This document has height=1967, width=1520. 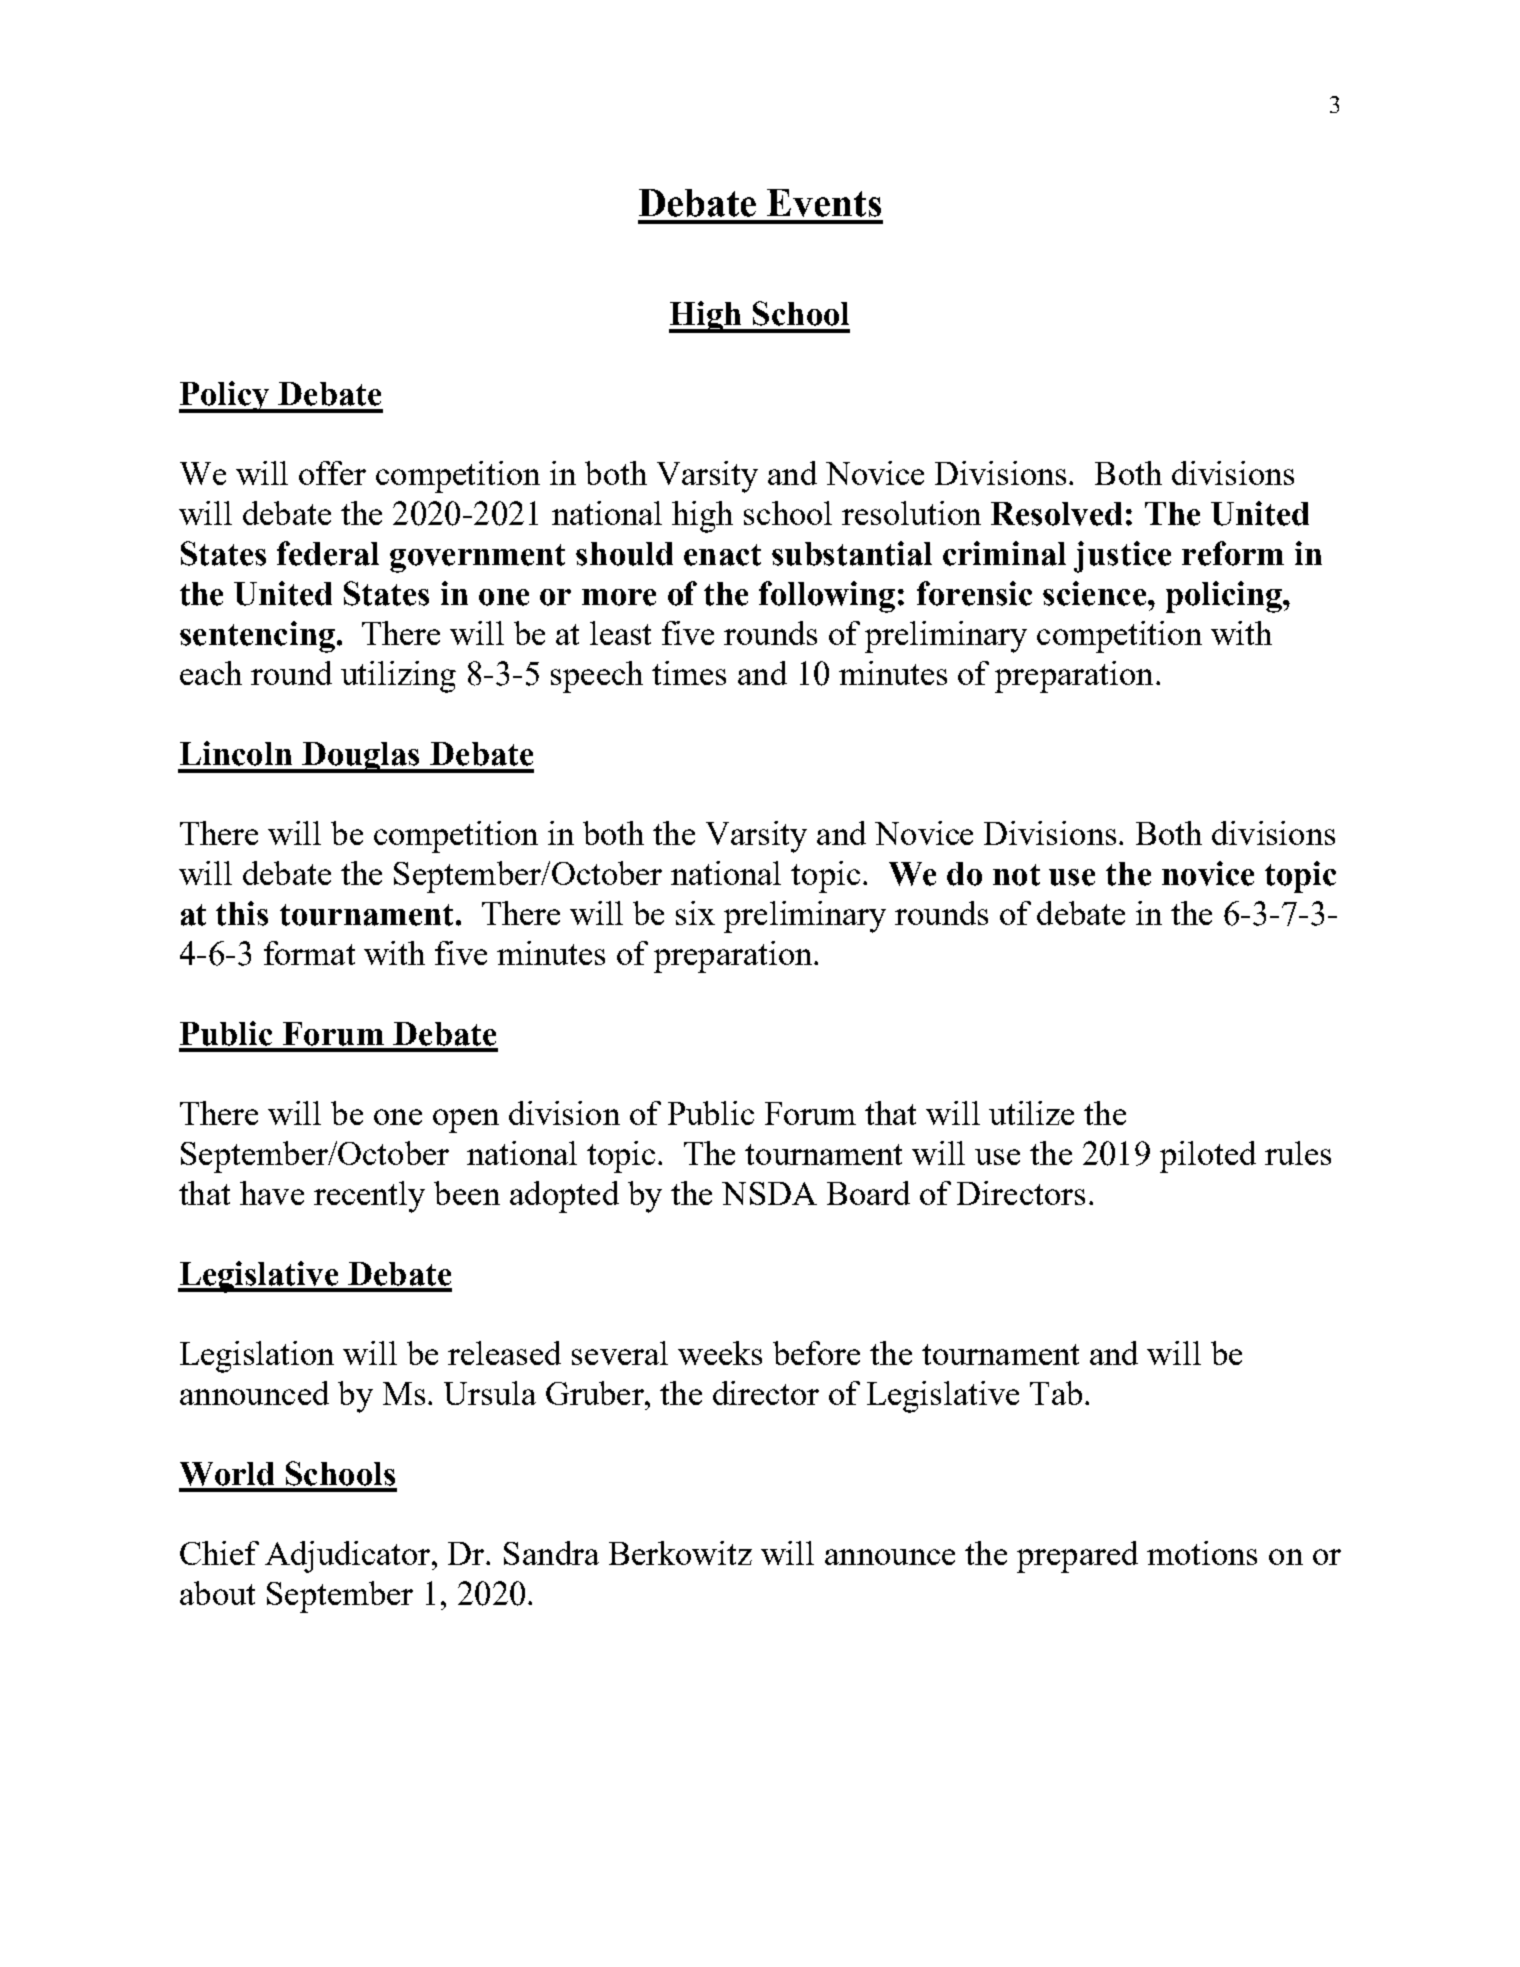 I want to click on Adjudicator, so click(x=349, y=1557).
